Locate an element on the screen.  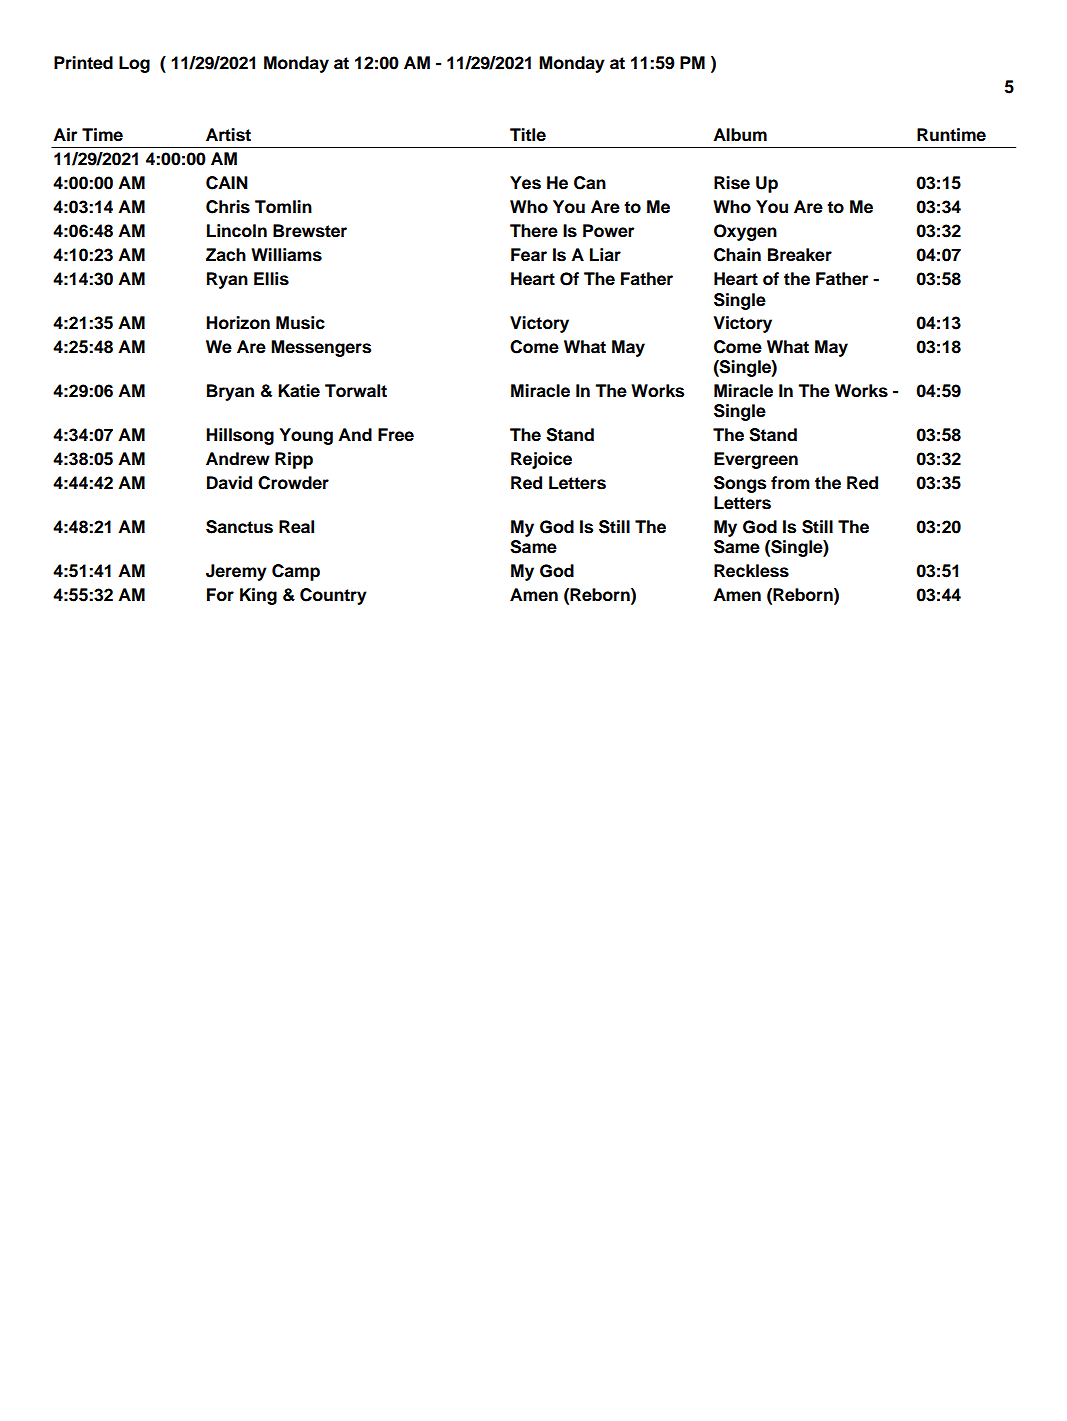
Title is located at coordinates (528, 135).
